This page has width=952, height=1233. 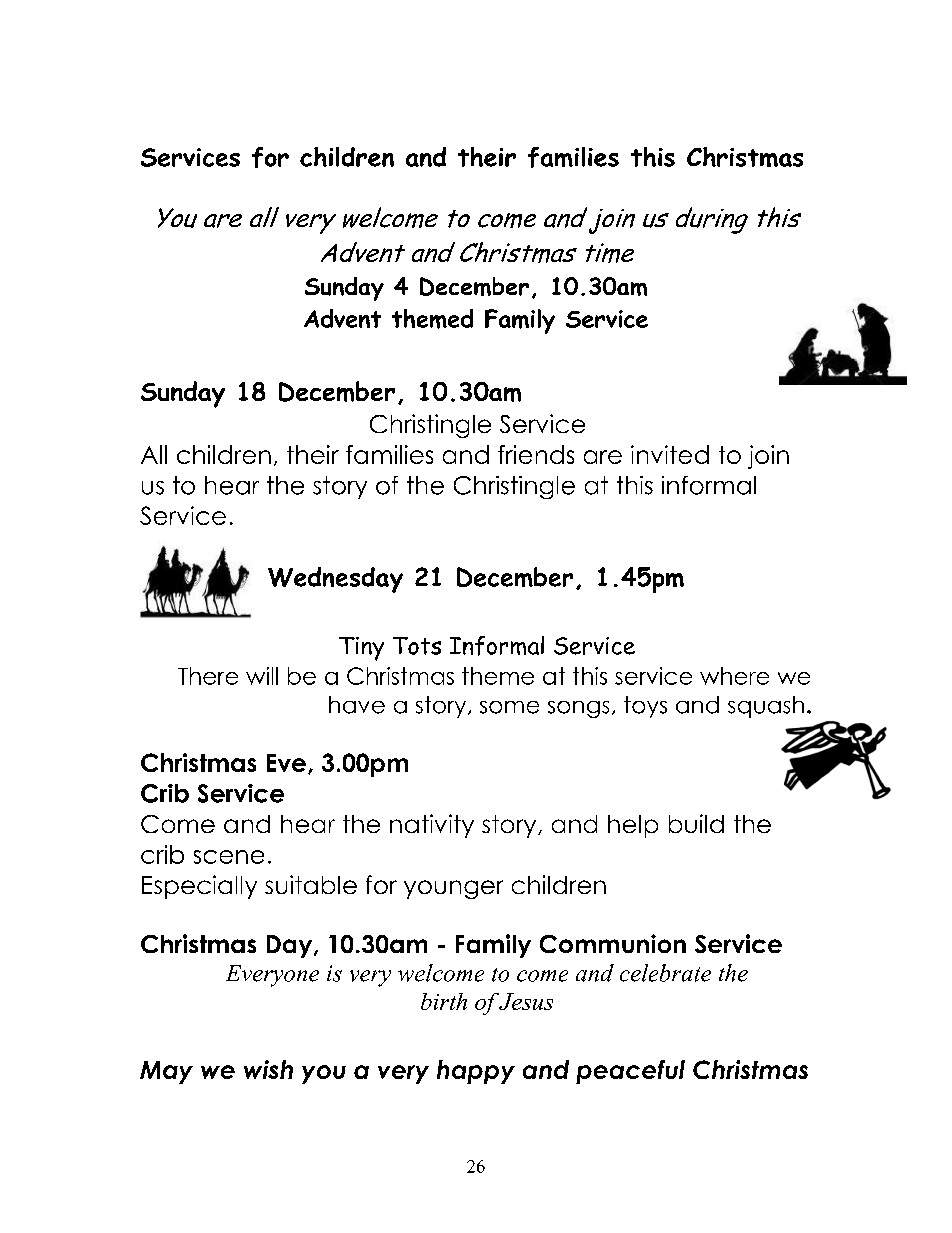 What do you see at coordinates (335, 580) in the page?
I see `Wednesday` at bounding box center [335, 580].
